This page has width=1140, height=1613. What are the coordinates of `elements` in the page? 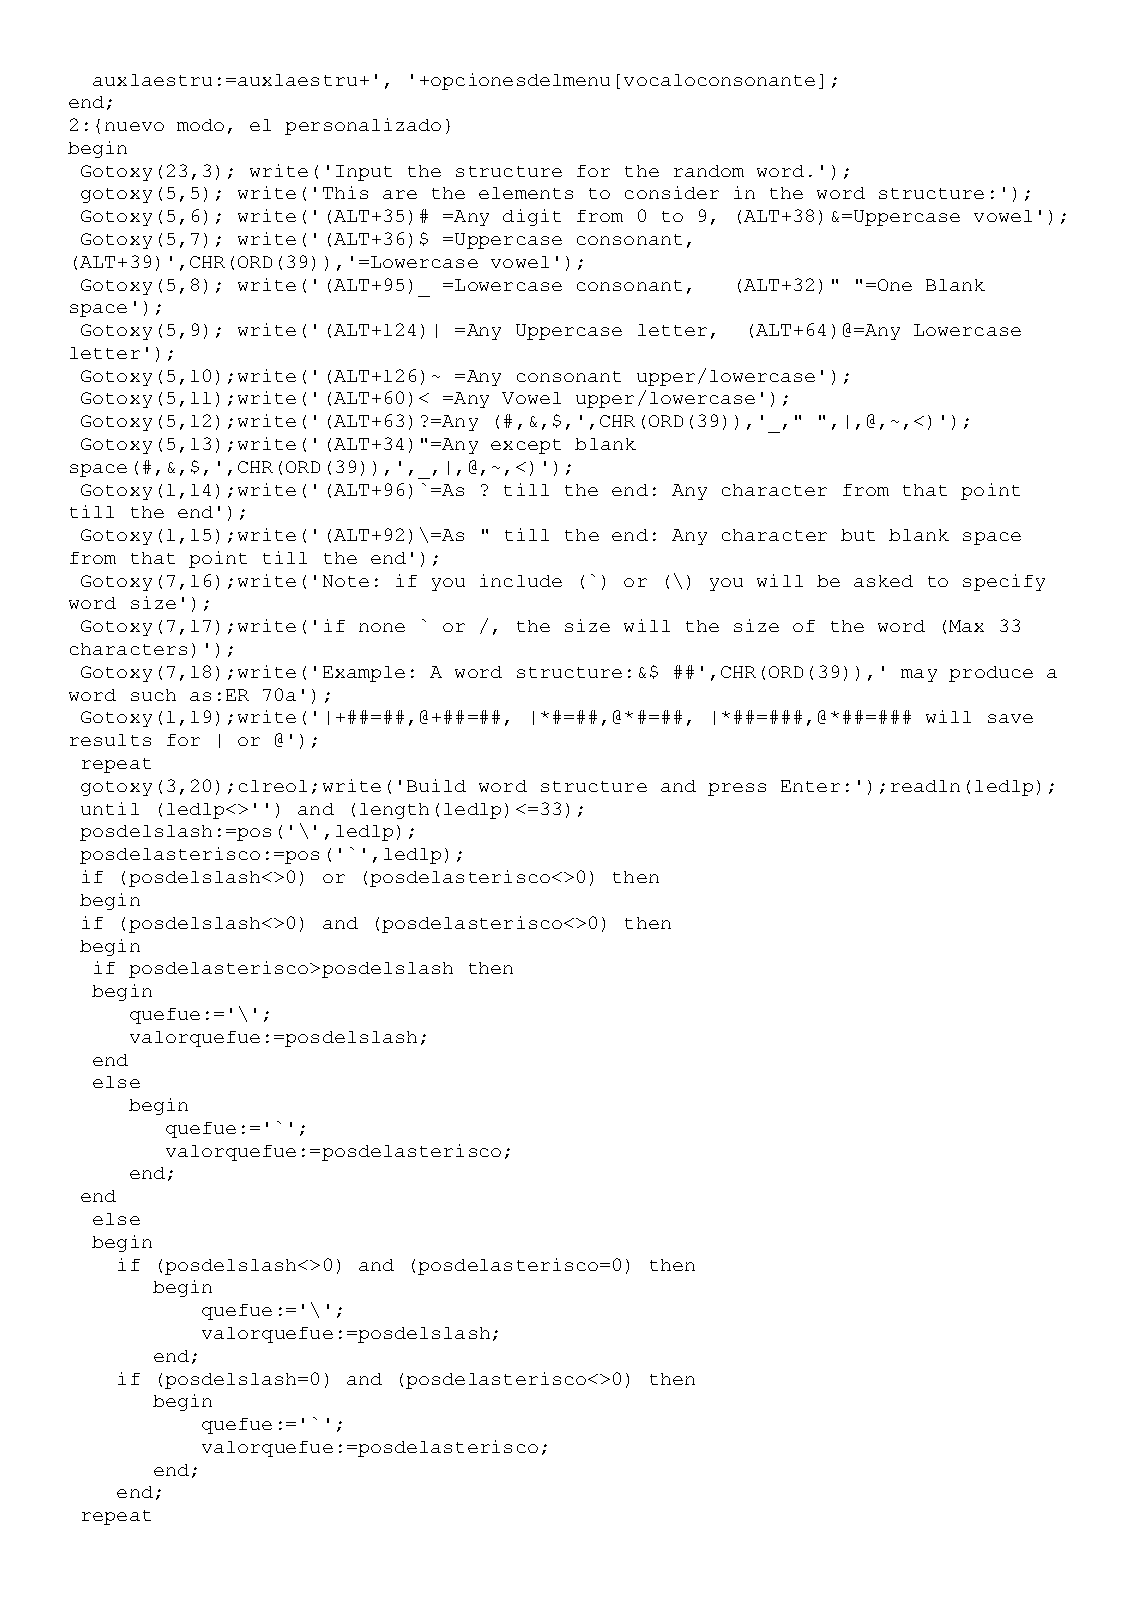 It's located at (526, 193).
